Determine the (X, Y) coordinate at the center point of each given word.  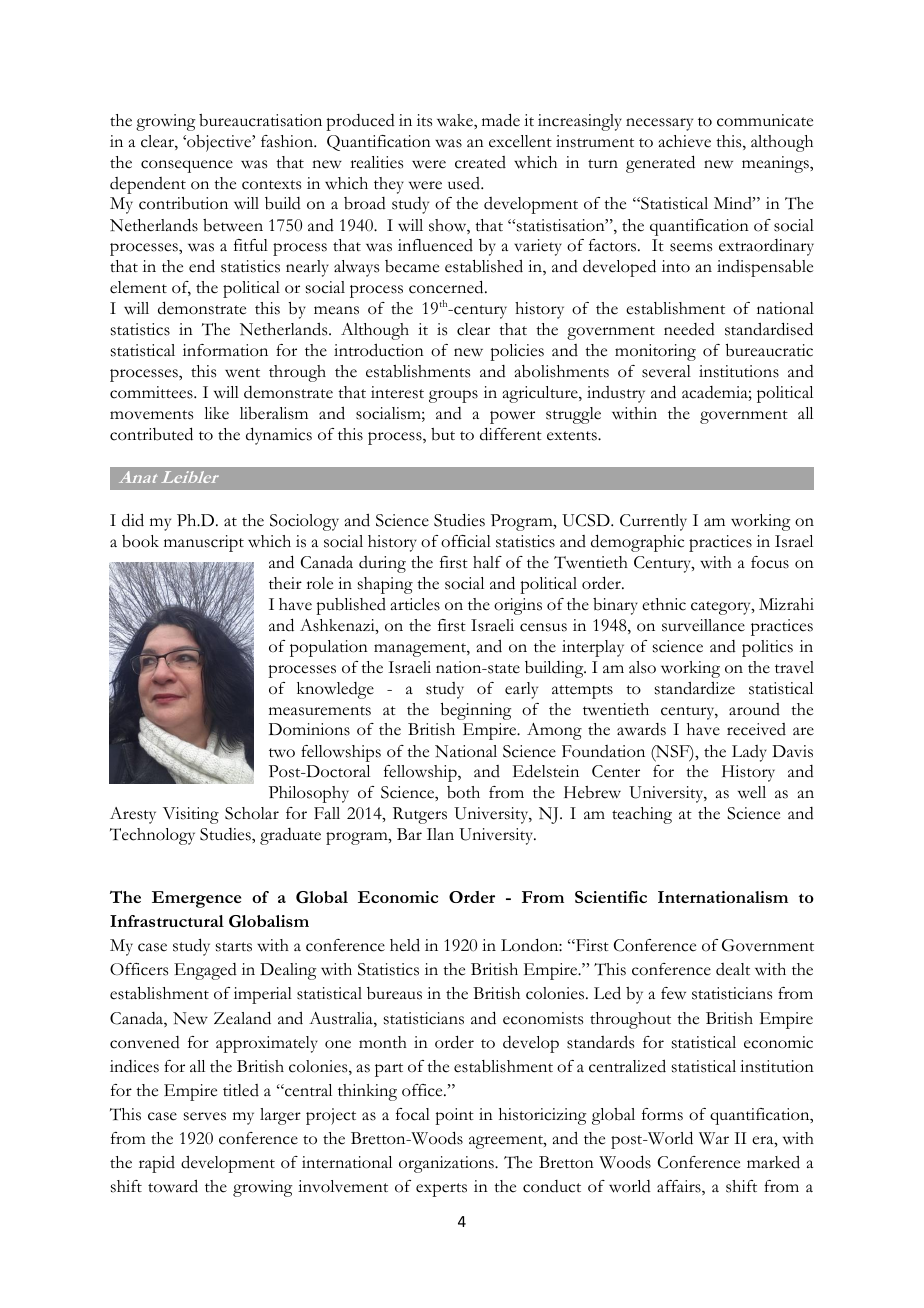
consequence (187, 166)
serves (205, 1116)
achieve (685, 141)
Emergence (196, 899)
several (666, 371)
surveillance (703, 625)
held (405, 945)
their (285, 583)
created (480, 162)
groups (453, 396)
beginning (476, 711)
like (216, 413)
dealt (733, 969)
